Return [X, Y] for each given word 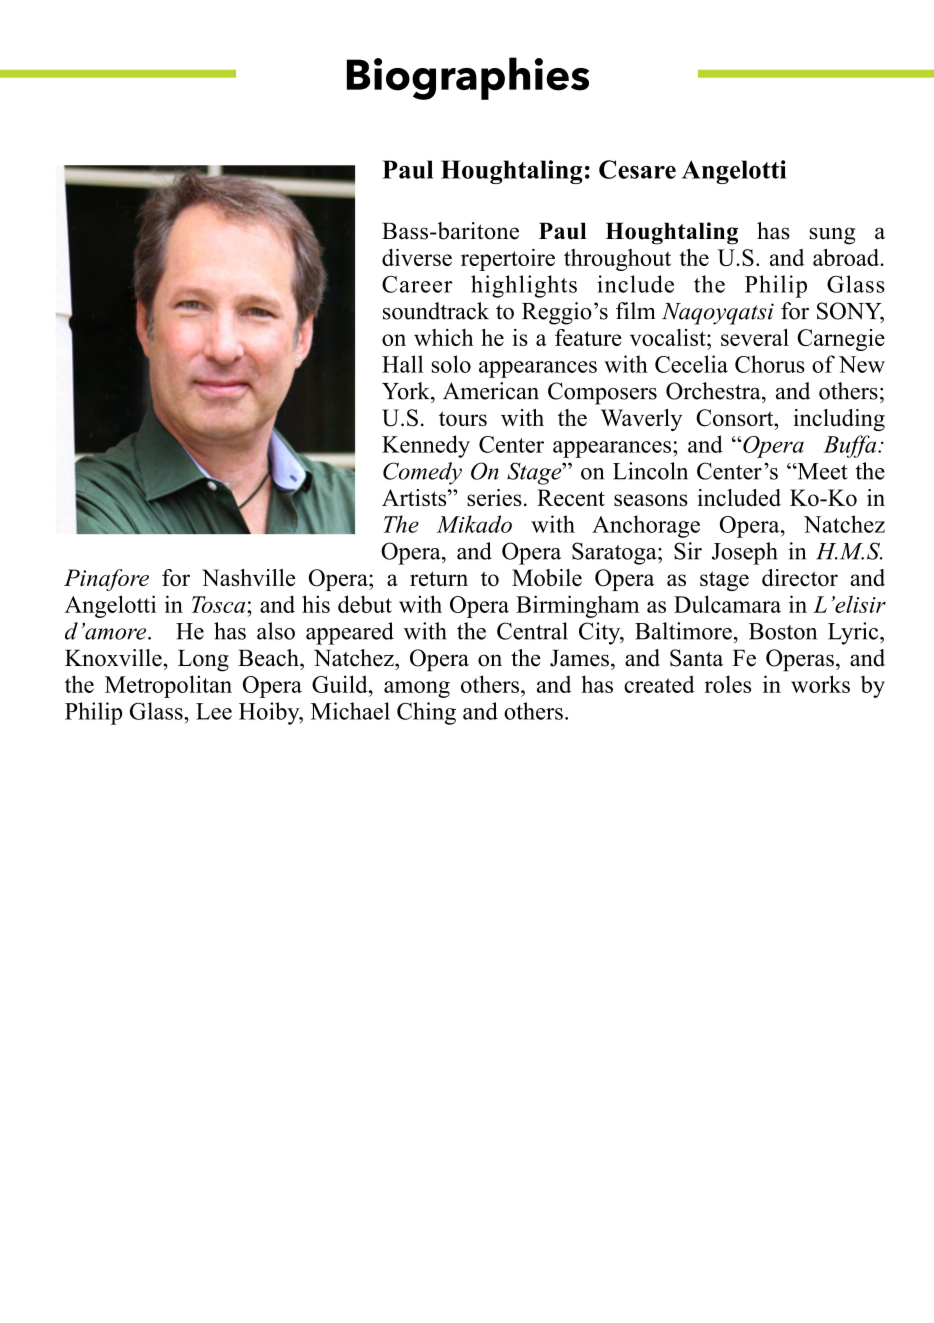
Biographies [468, 78]
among [417, 689]
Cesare [637, 169]
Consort [736, 418]
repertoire [508, 260]
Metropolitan [168, 686]
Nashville [248, 577]
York [407, 391]
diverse [417, 257]
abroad [847, 257]
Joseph [745, 553]
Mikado [474, 524]
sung [832, 236]
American [491, 391]
